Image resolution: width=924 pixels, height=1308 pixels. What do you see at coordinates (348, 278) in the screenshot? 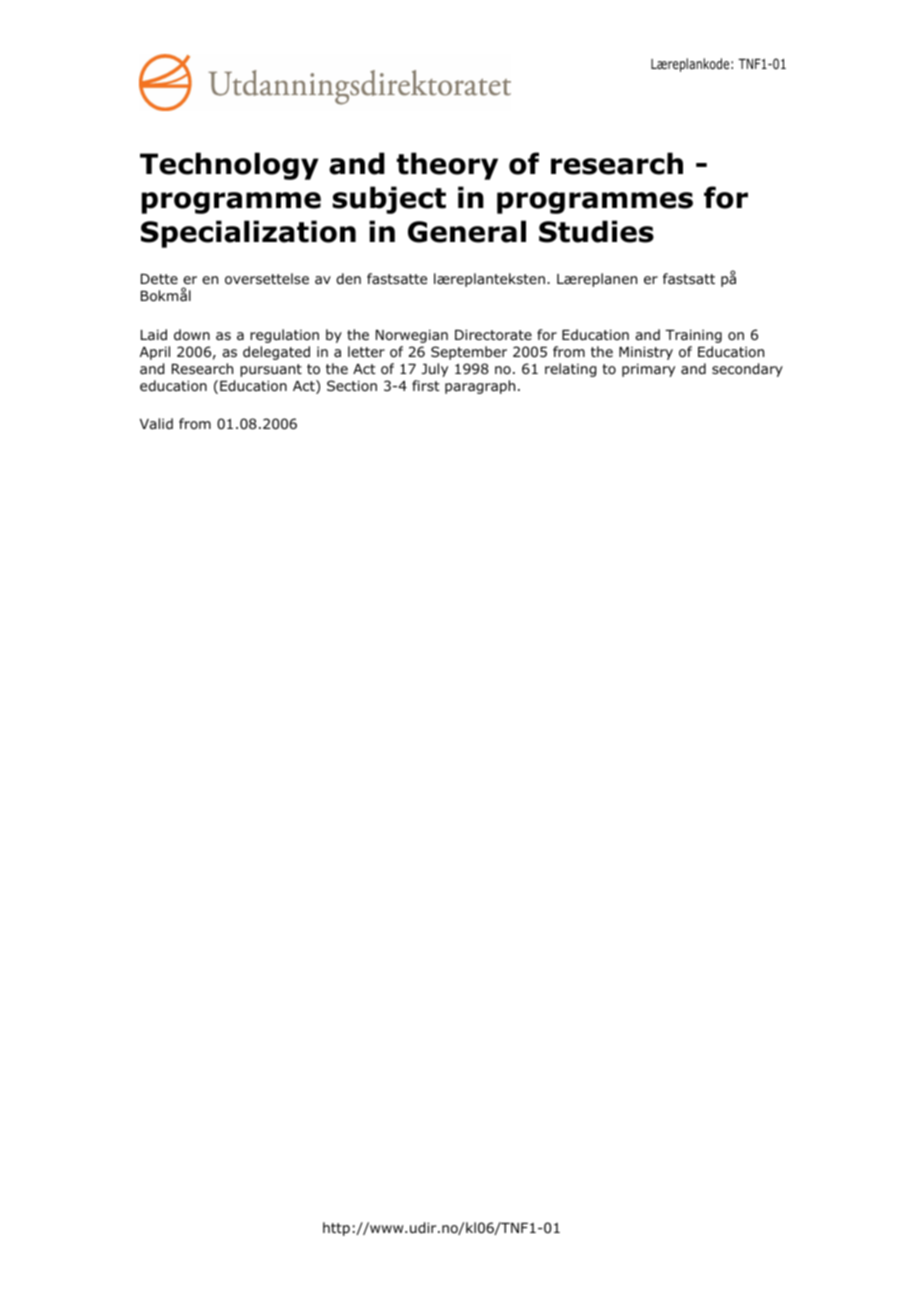
I see `den` at bounding box center [348, 278].
